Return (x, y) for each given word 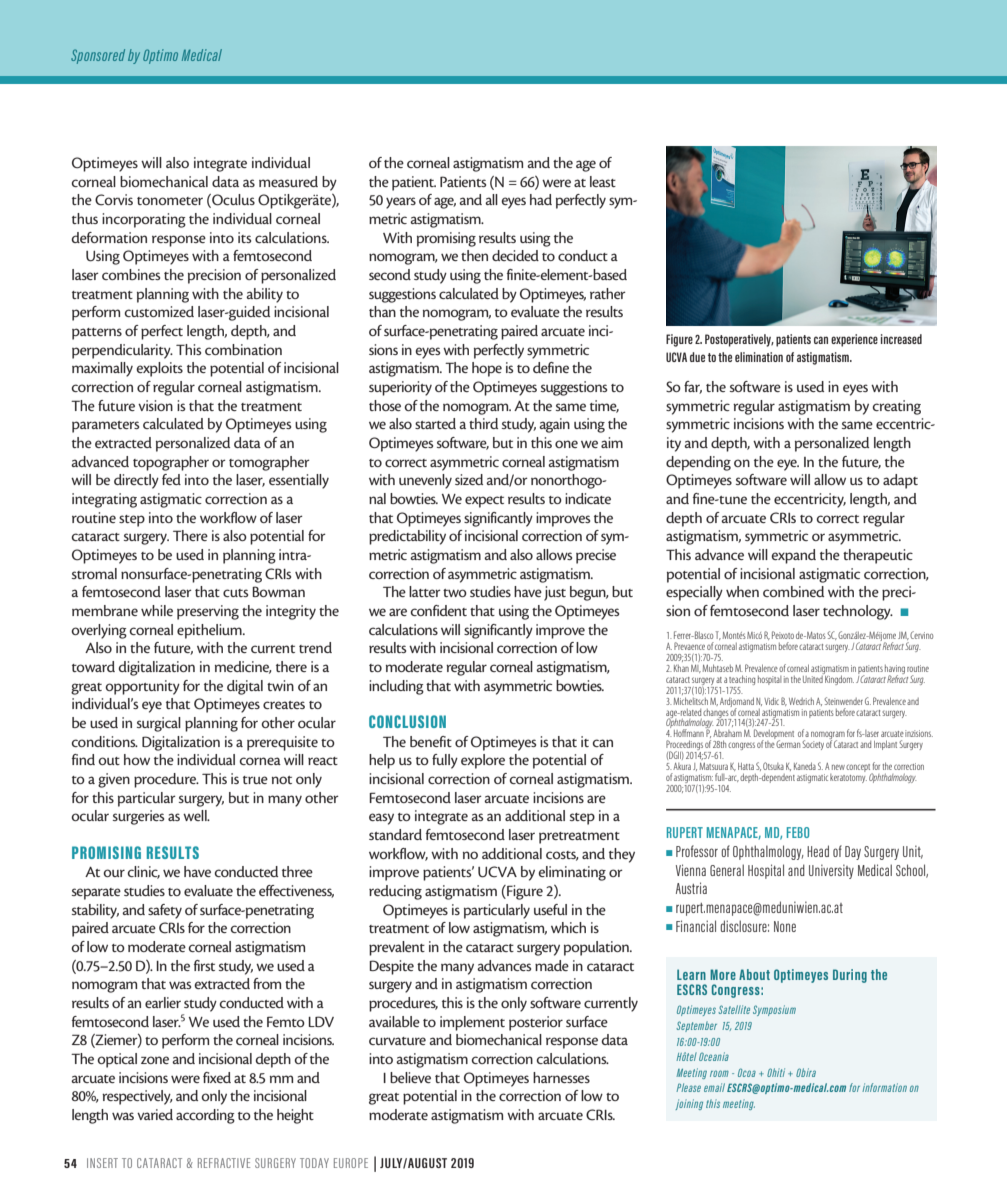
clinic (143, 872)
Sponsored (98, 56)
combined (793, 591)
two (455, 593)
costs (562, 856)
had (541, 199)
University (831, 871)
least (603, 181)
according (205, 1116)
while (157, 610)
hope (487, 369)
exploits (159, 369)
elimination (759, 357)
